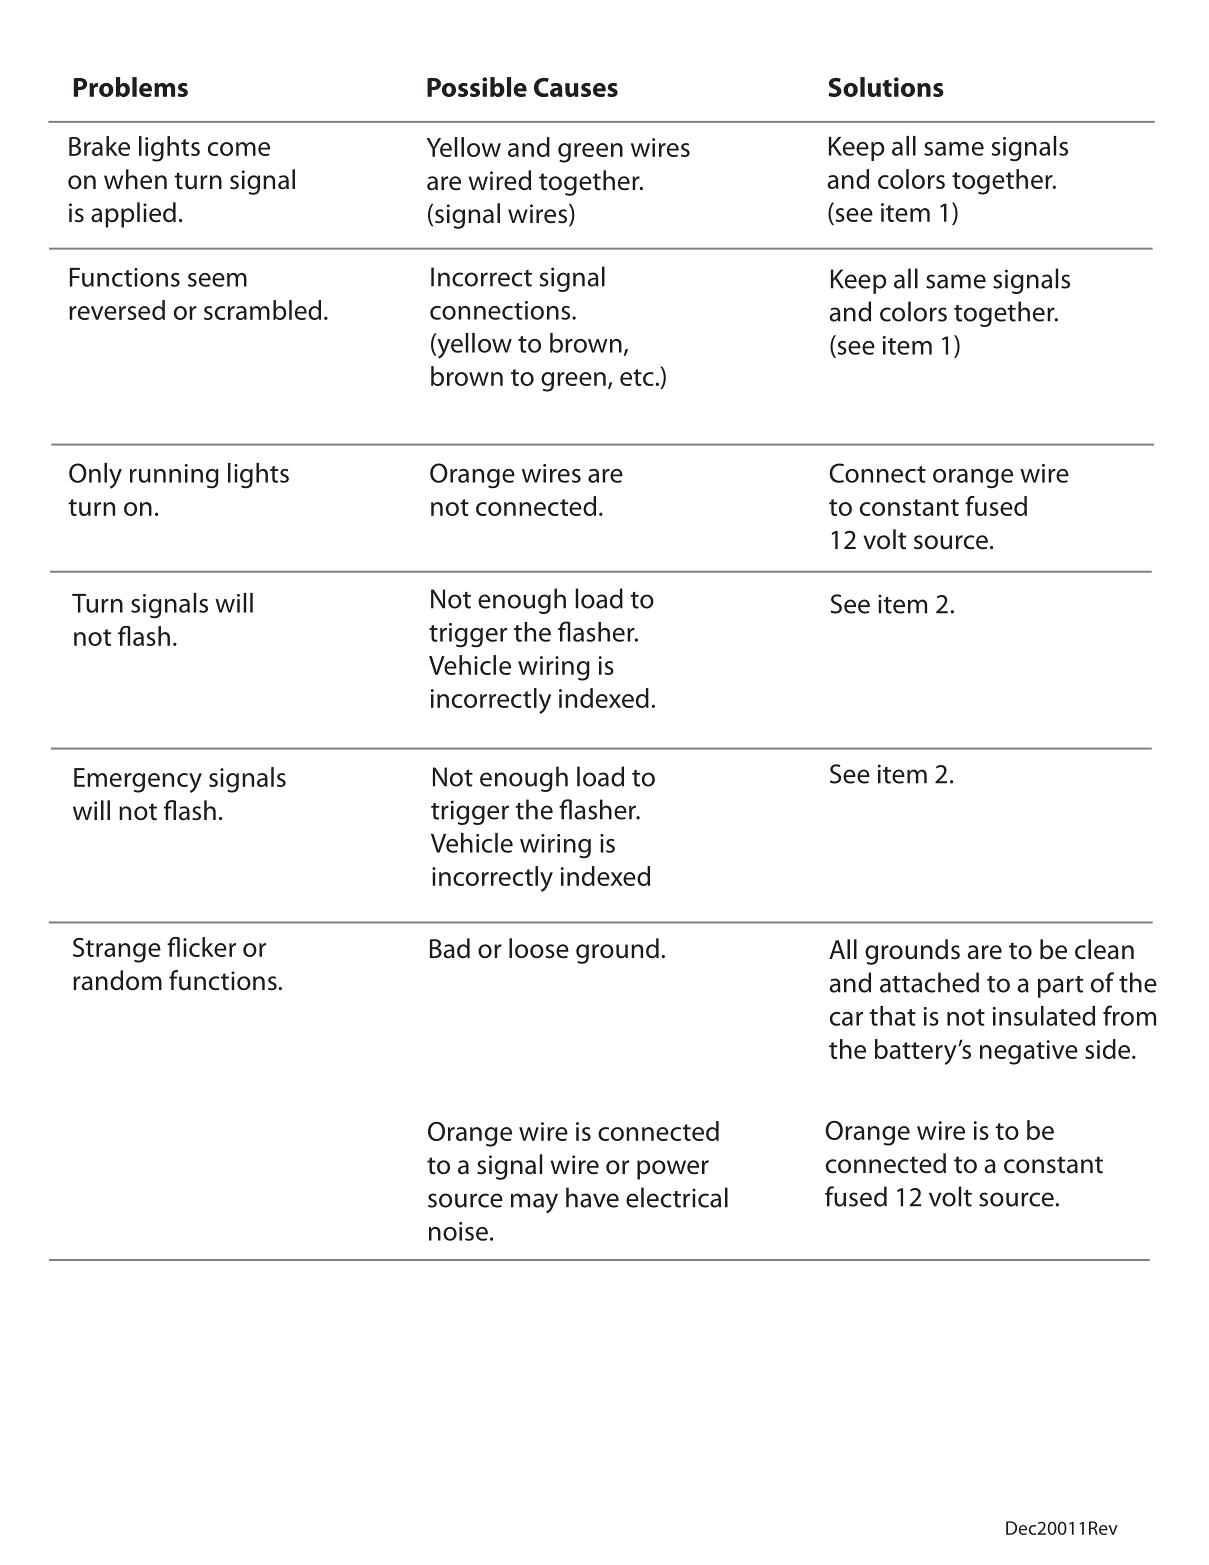 Image resolution: width=1209 pixels, height=1565 pixels. I want to click on Solutions, so click(886, 87).
